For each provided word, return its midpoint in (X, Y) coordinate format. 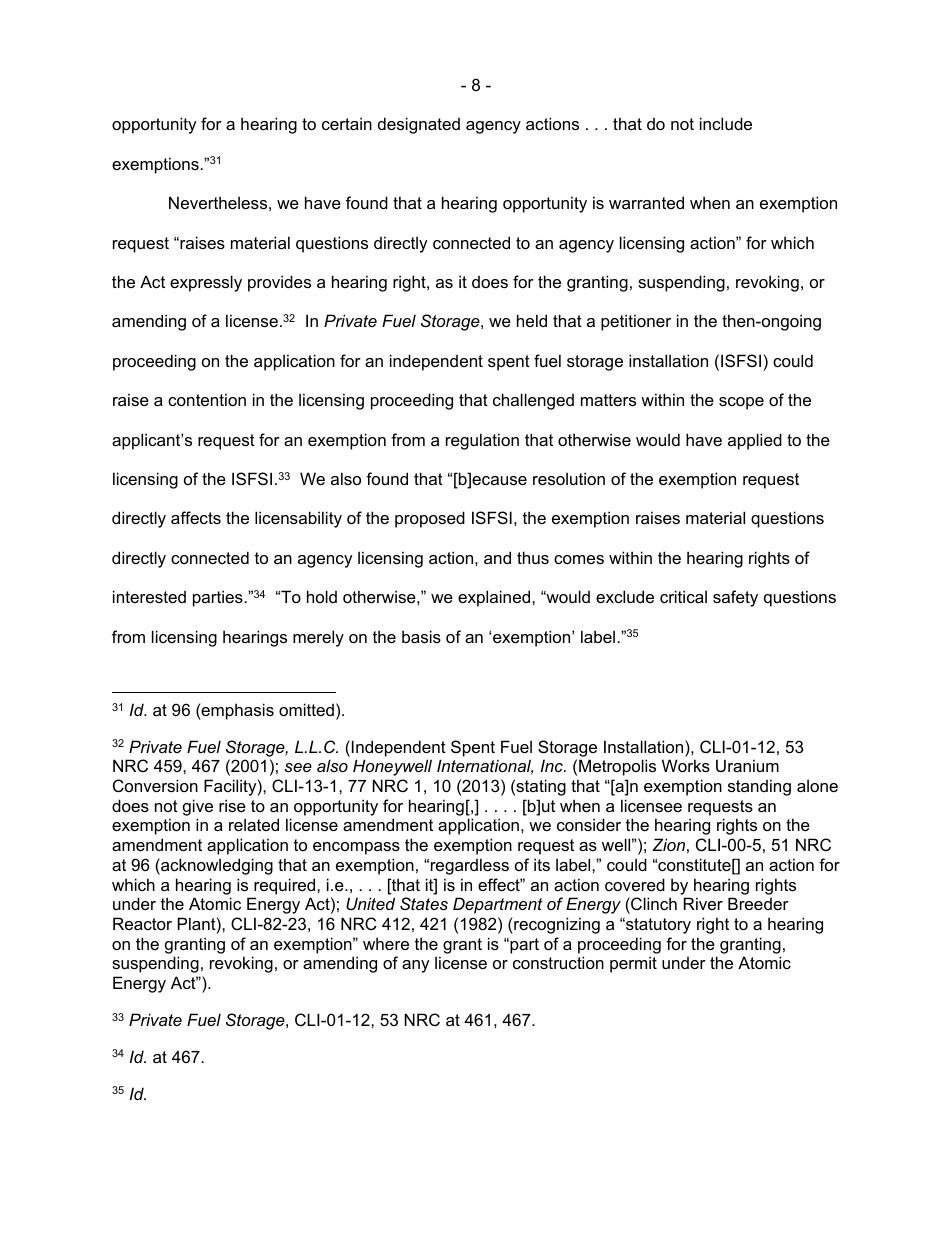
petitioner (636, 322)
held (532, 320)
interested (149, 596)
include (726, 123)
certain (347, 123)
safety (735, 598)
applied (755, 441)
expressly (206, 283)
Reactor (142, 923)
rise (232, 805)
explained (495, 598)
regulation (482, 441)
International (485, 766)
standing (759, 787)
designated (419, 125)
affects (196, 517)
